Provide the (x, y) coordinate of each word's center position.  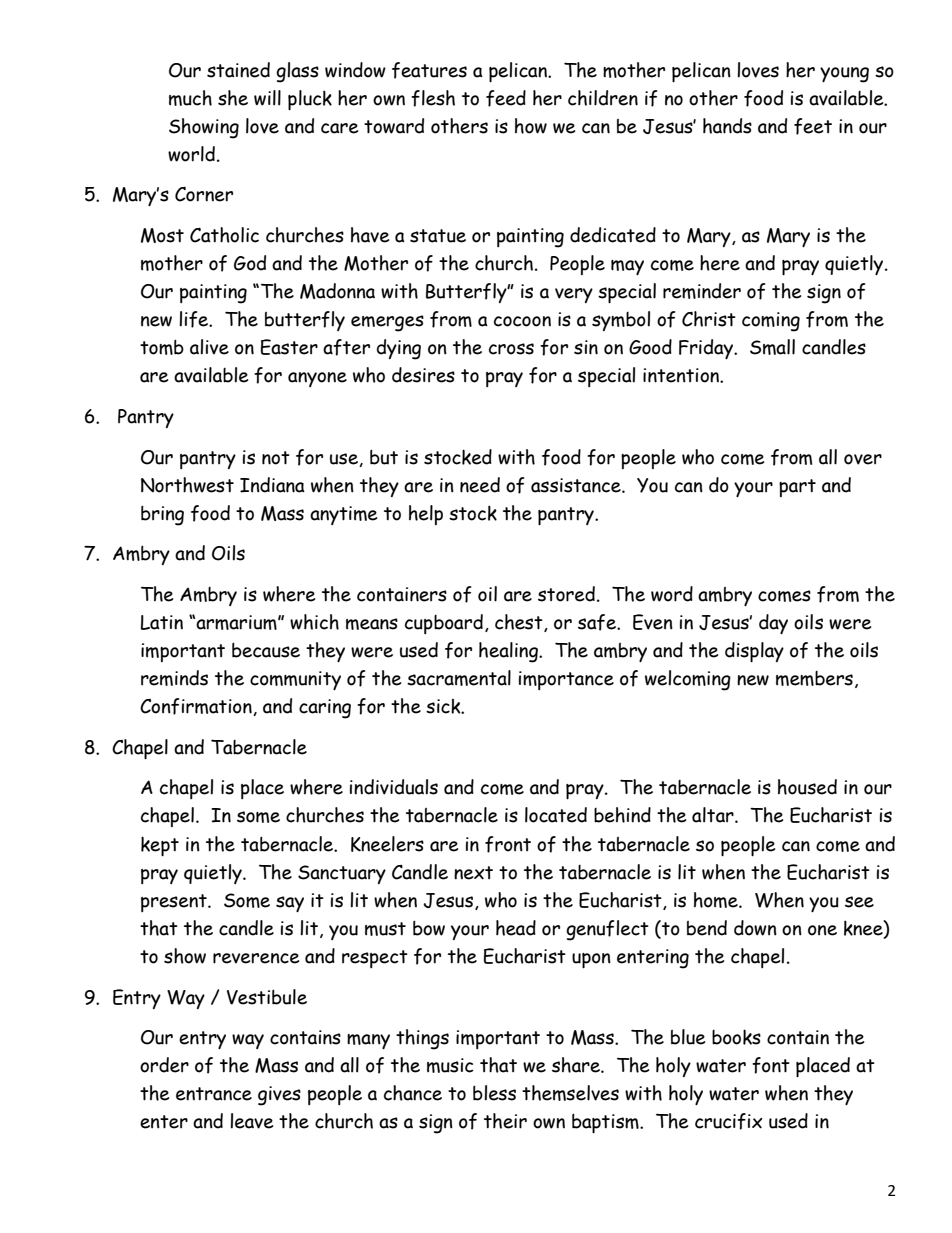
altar (714, 815)
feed (506, 98)
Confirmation (197, 707)
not (276, 458)
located (556, 815)
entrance (214, 1094)
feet (813, 126)
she (233, 98)
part (797, 488)
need (480, 485)
